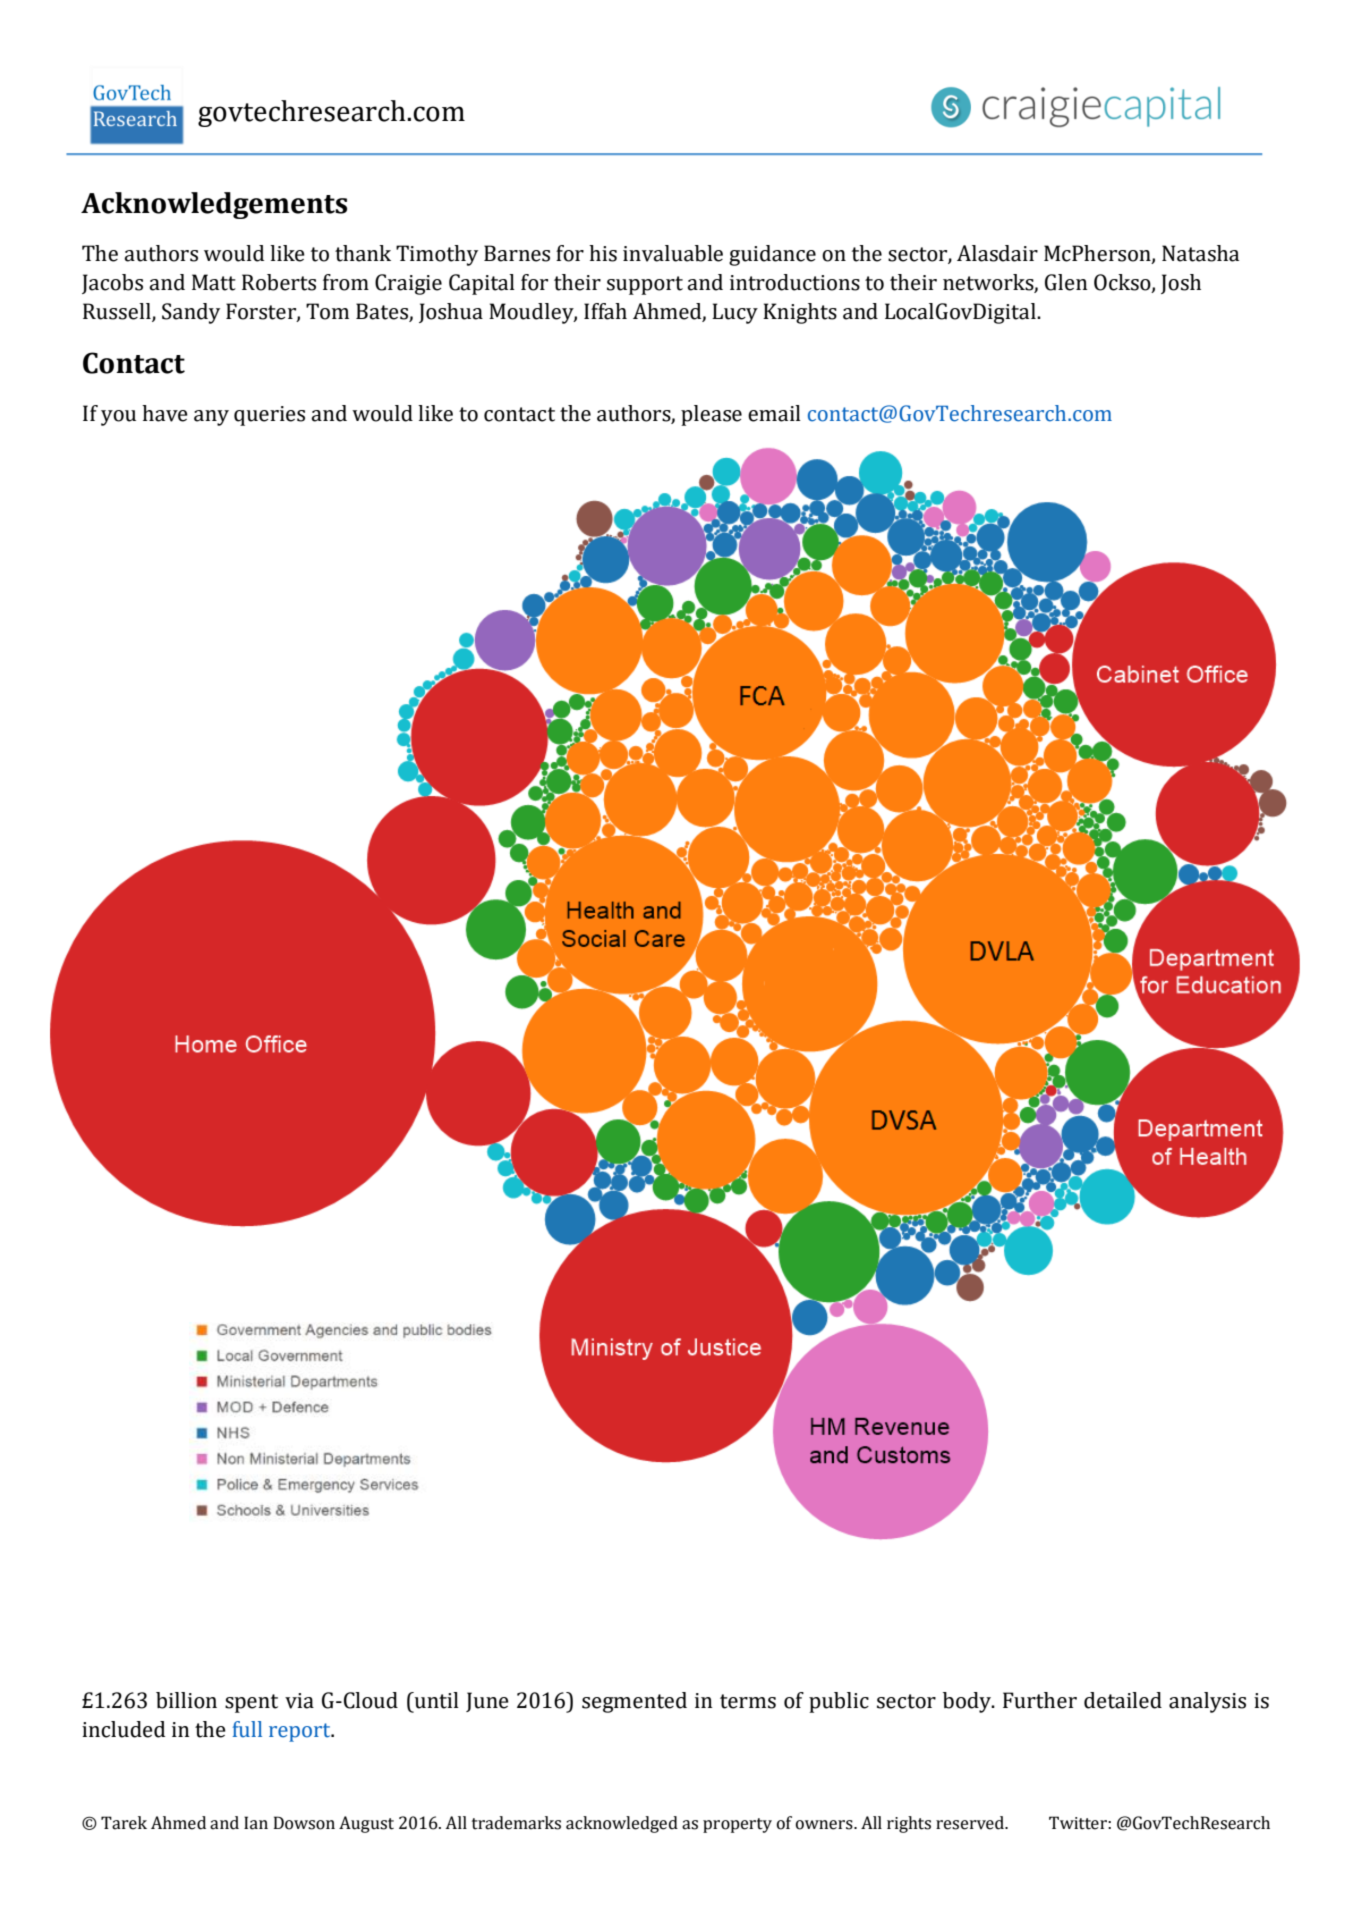  Describe the element at coordinates (1040, 1700) in the screenshot. I see `Further` at that location.
